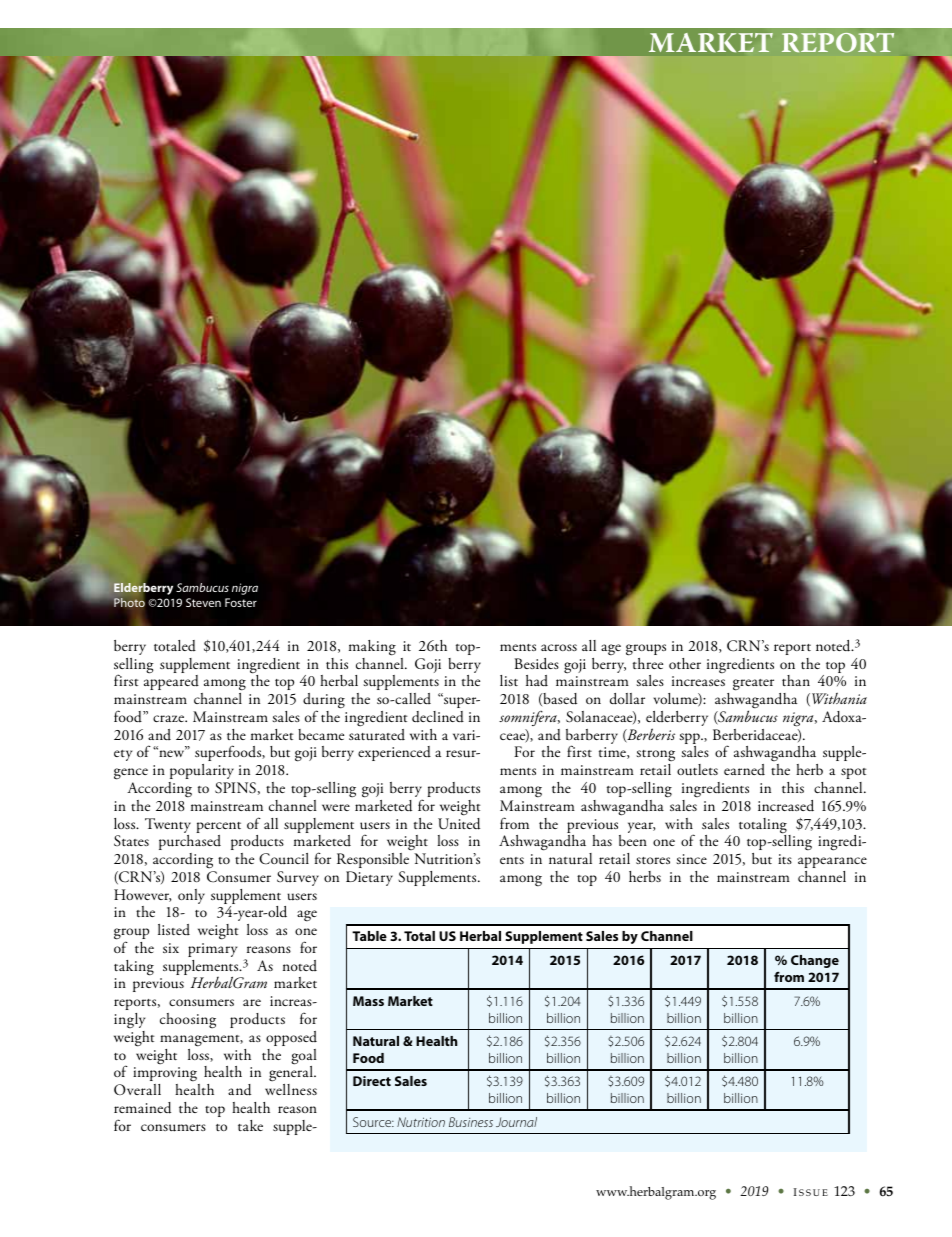 Image resolution: width=952 pixels, height=1237 pixels. Describe the element at coordinates (459, 822) in the screenshot. I see `United` at that location.
